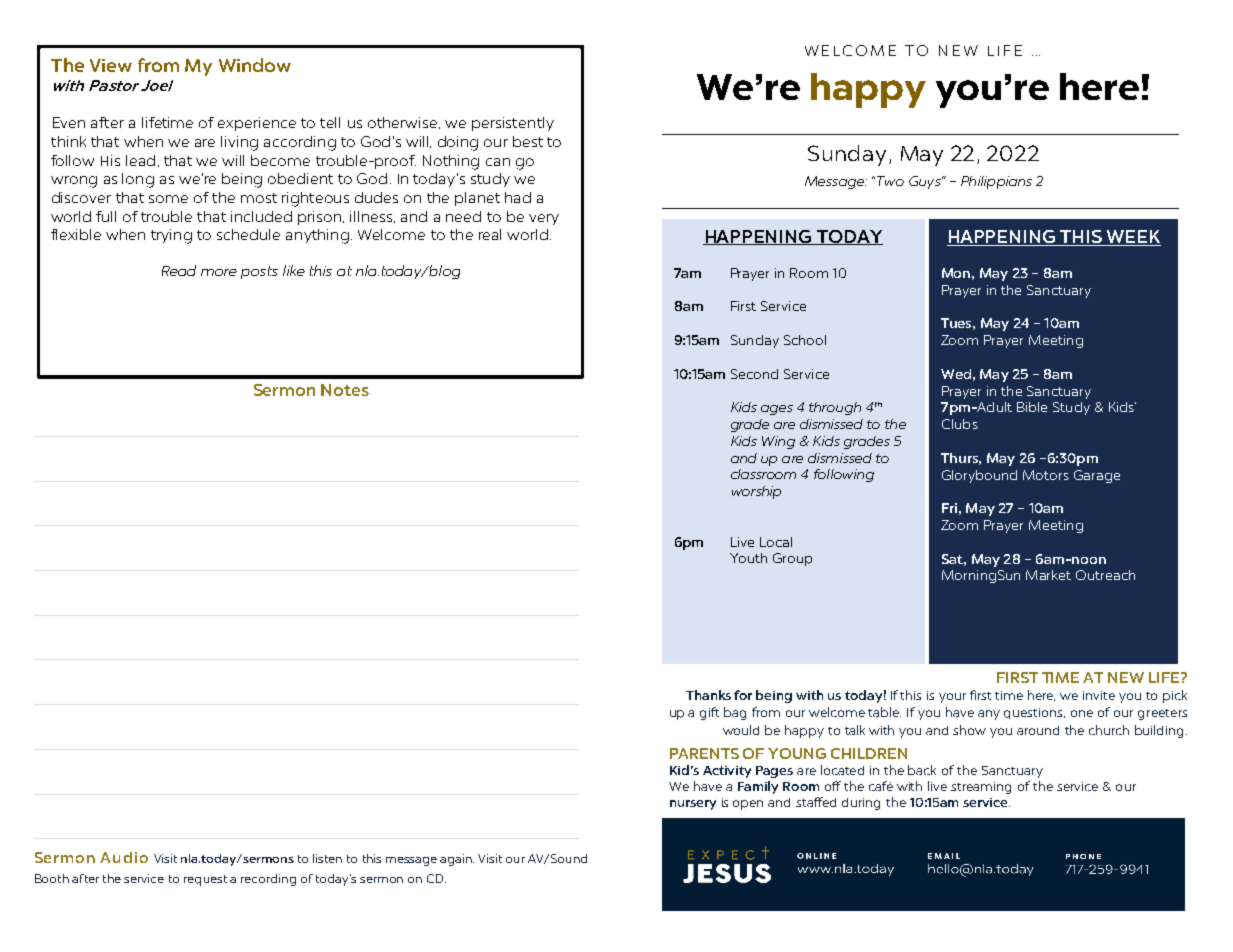 This screenshot has height=952, width=1233. I want to click on Philippians, so click(996, 182).
